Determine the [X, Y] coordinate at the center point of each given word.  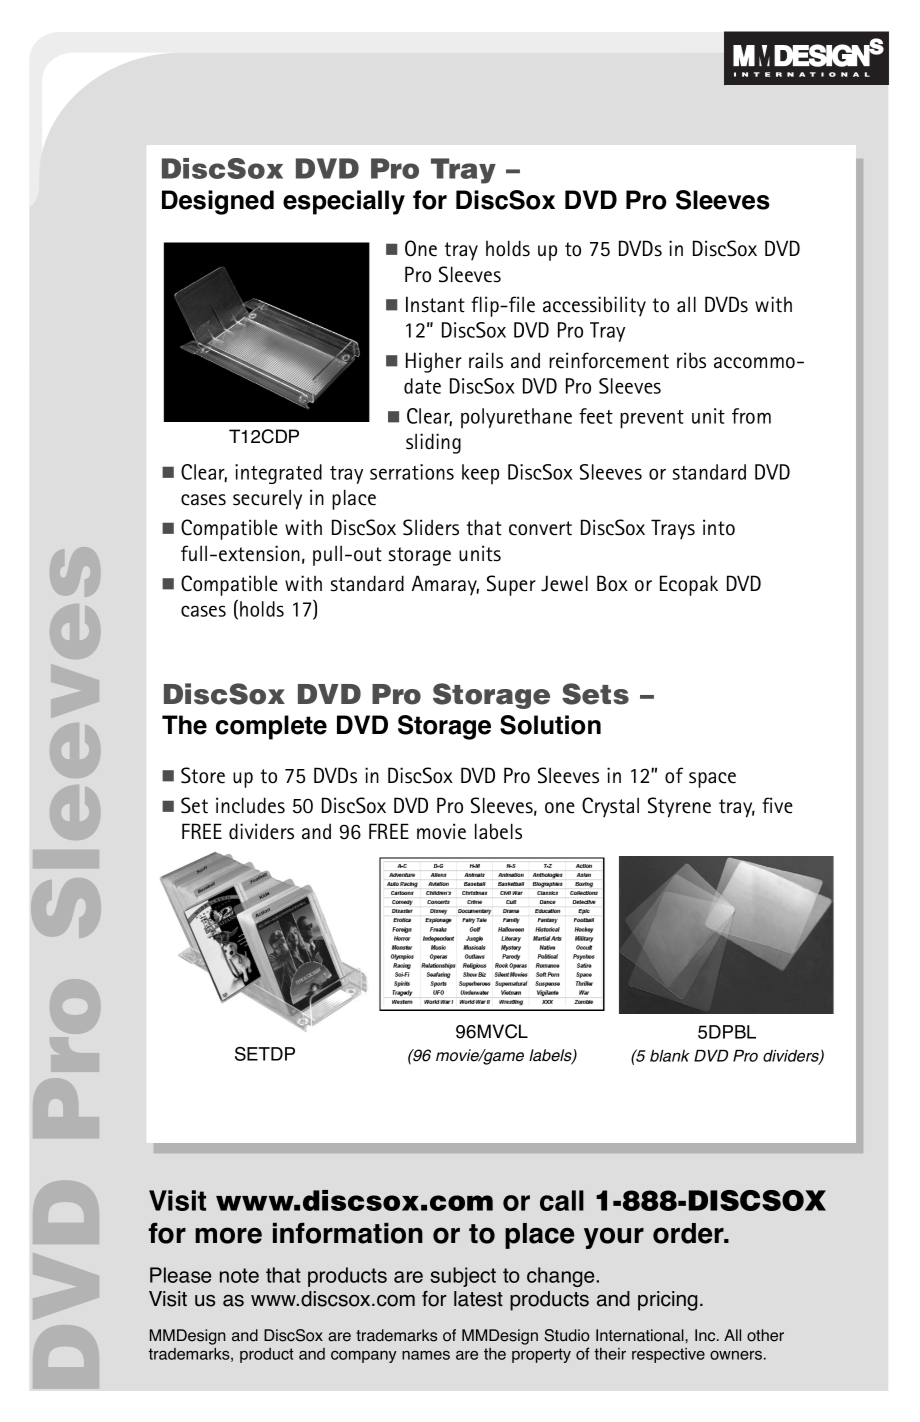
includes [250, 805]
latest [478, 1299]
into [719, 527]
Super [511, 585]
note [239, 1275]
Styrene [679, 807]
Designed [218, 202]
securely [267, 499]
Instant [435, 304]
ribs [691, 360]
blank [670, 1056]
